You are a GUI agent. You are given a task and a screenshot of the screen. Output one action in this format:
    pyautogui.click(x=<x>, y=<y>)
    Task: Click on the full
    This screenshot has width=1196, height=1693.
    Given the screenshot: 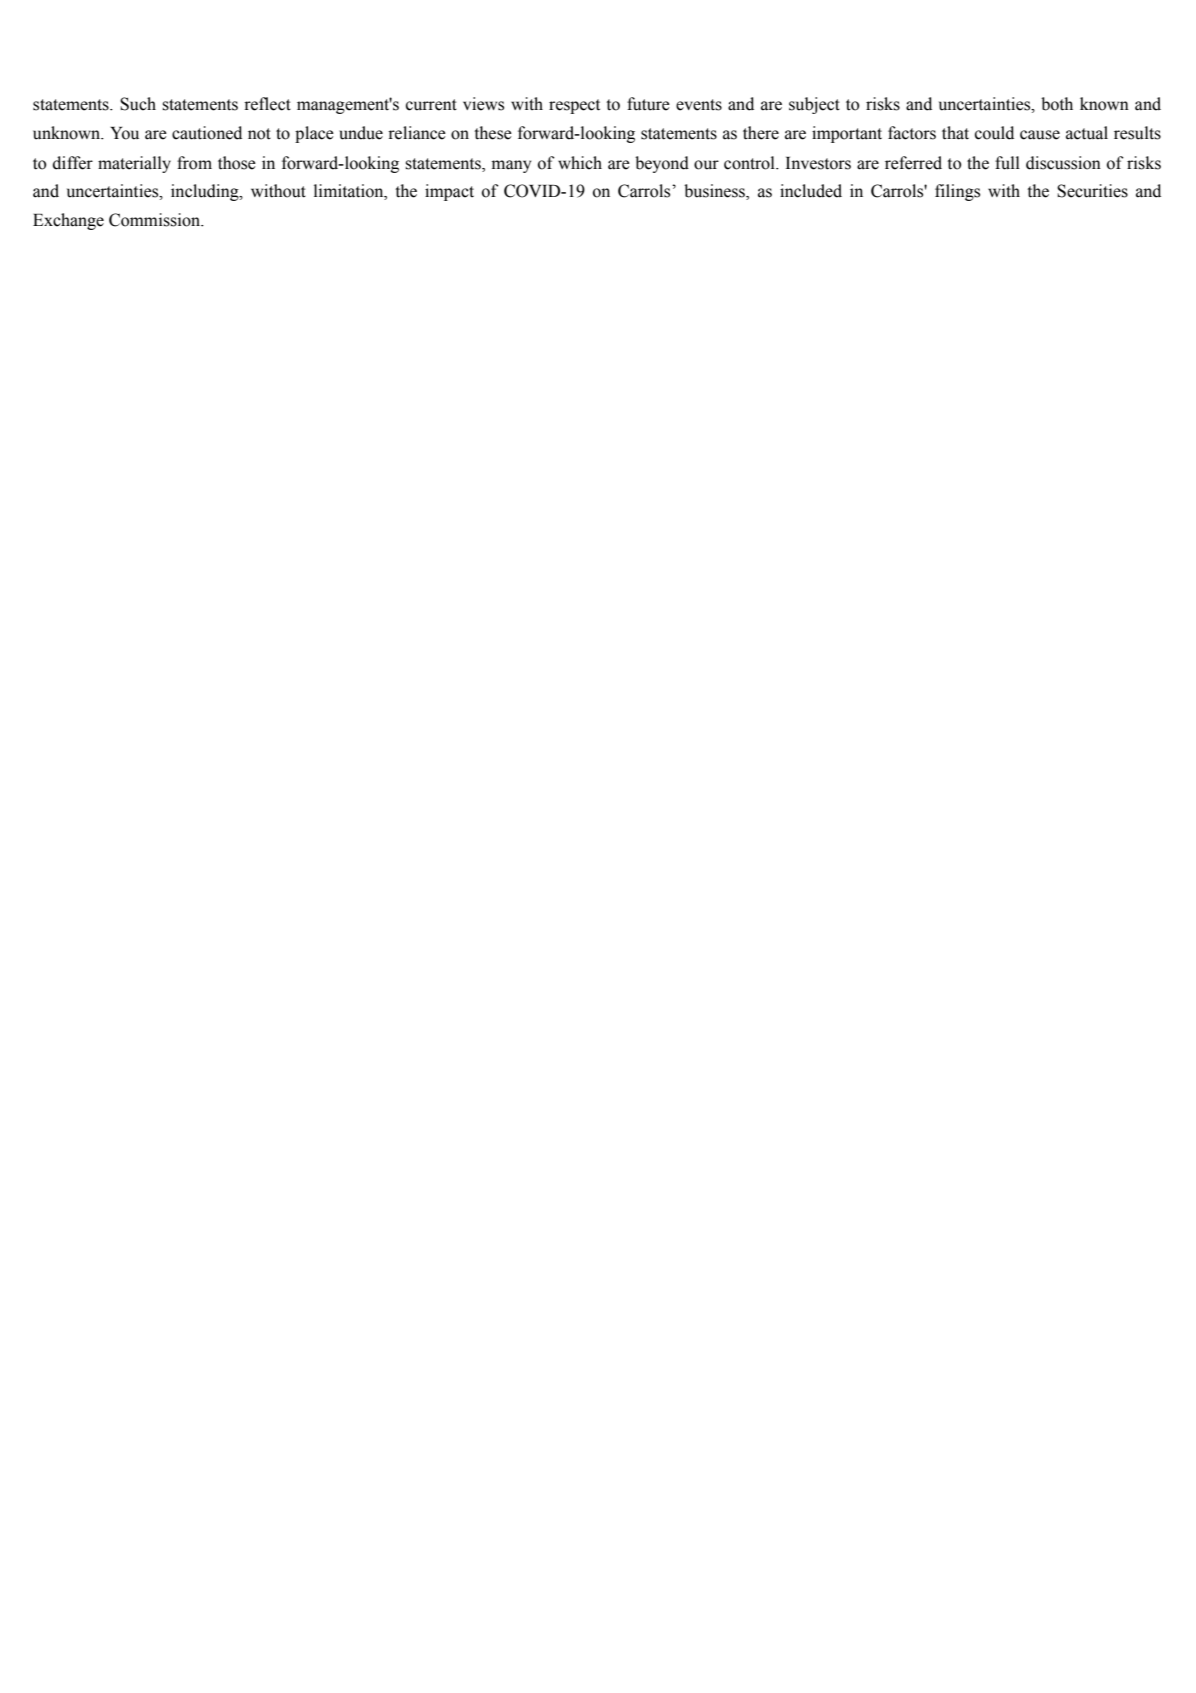 What is the action you would take?
    pyautogui.click(x=1007, y=163)
